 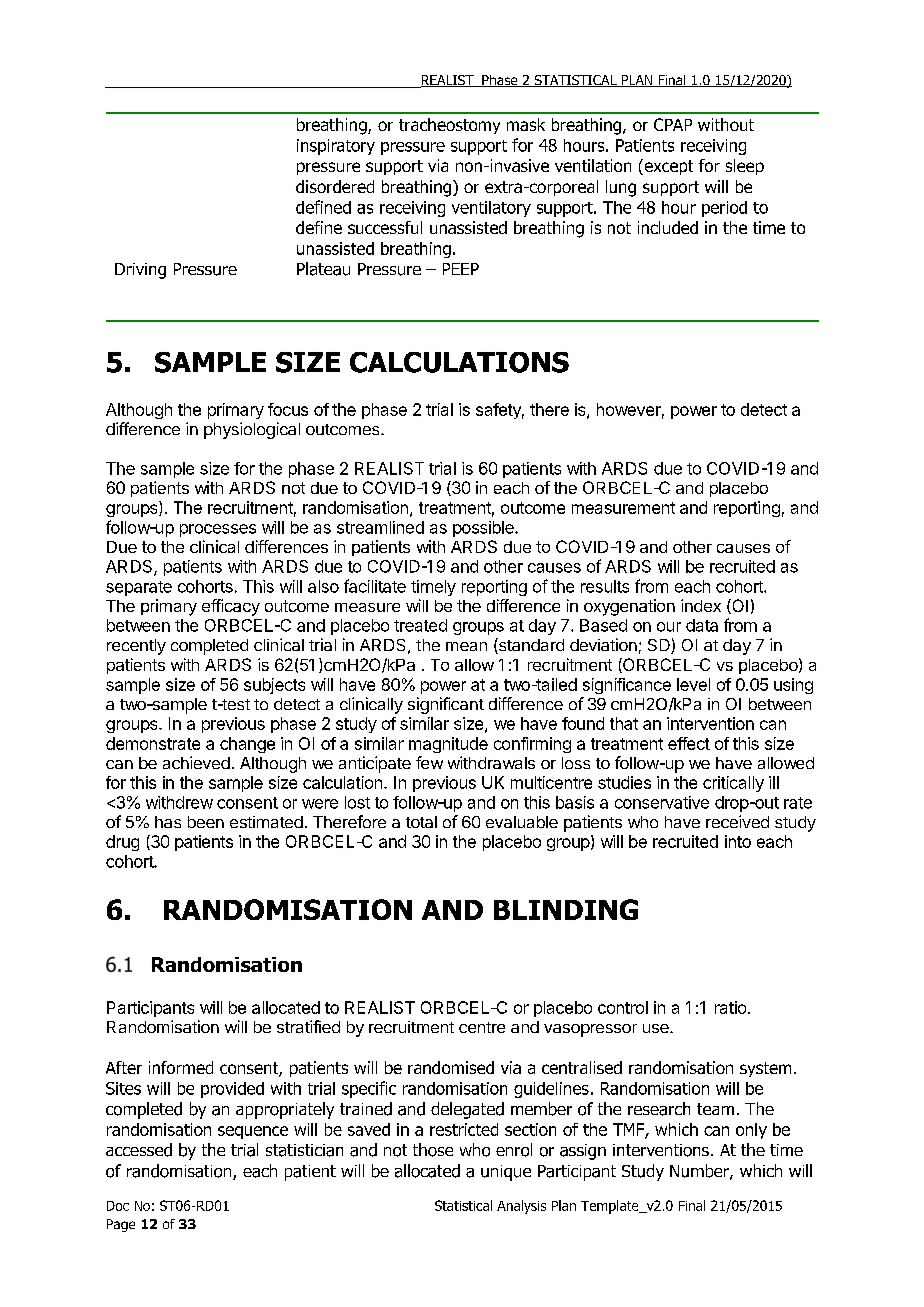 I want to click on physiological, so click(x=252, y=430).
